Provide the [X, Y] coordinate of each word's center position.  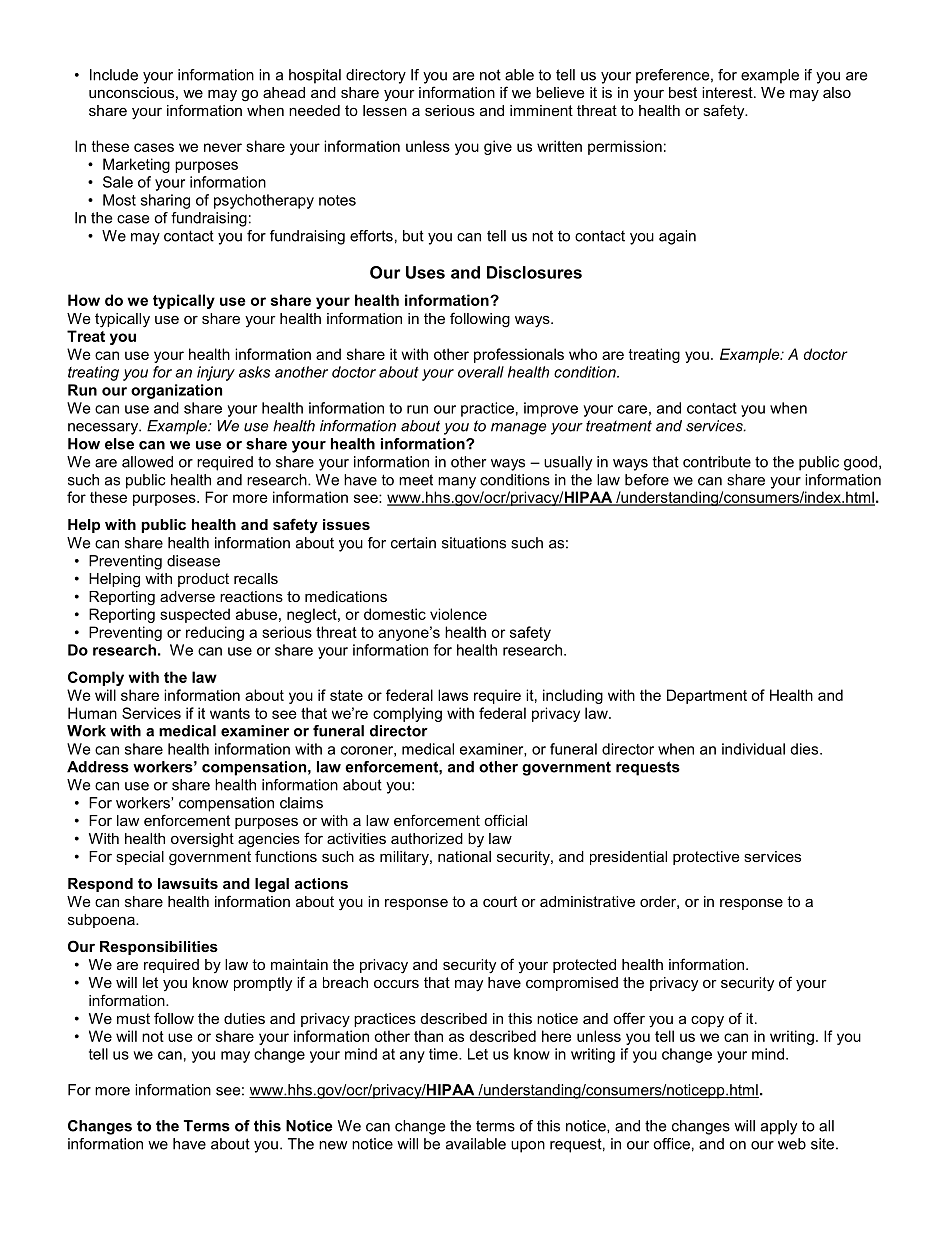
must [133, 1018]
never [223, 147]
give [498, 147]
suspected [195, 615]
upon [528, 1147]
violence [458, 614]
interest [728, 92]
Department [707, 696]
